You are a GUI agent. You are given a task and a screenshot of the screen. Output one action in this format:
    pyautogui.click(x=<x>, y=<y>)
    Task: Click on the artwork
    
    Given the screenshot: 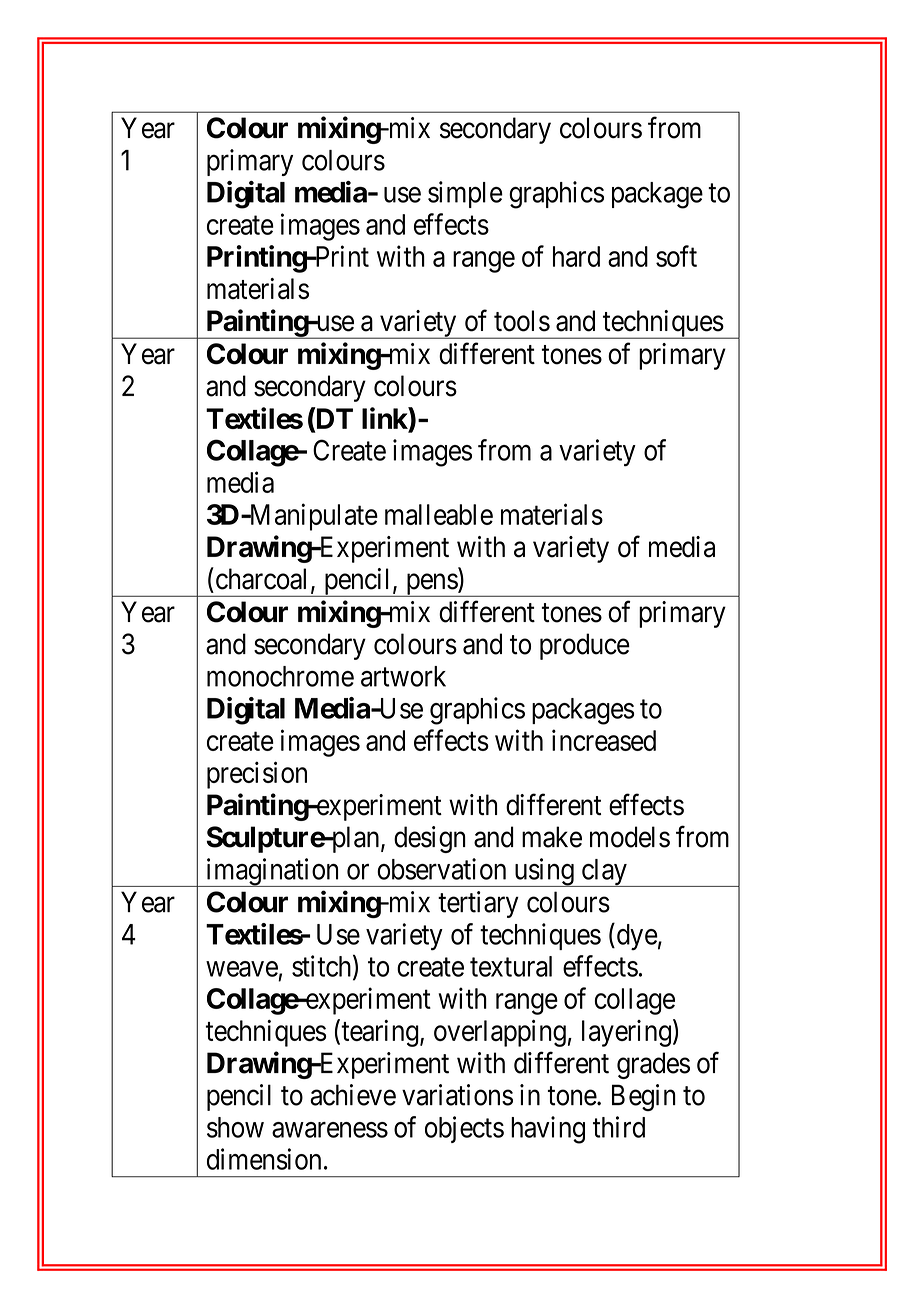 What is the action you would take?
    pyautogui.click(x=403, y=676)
